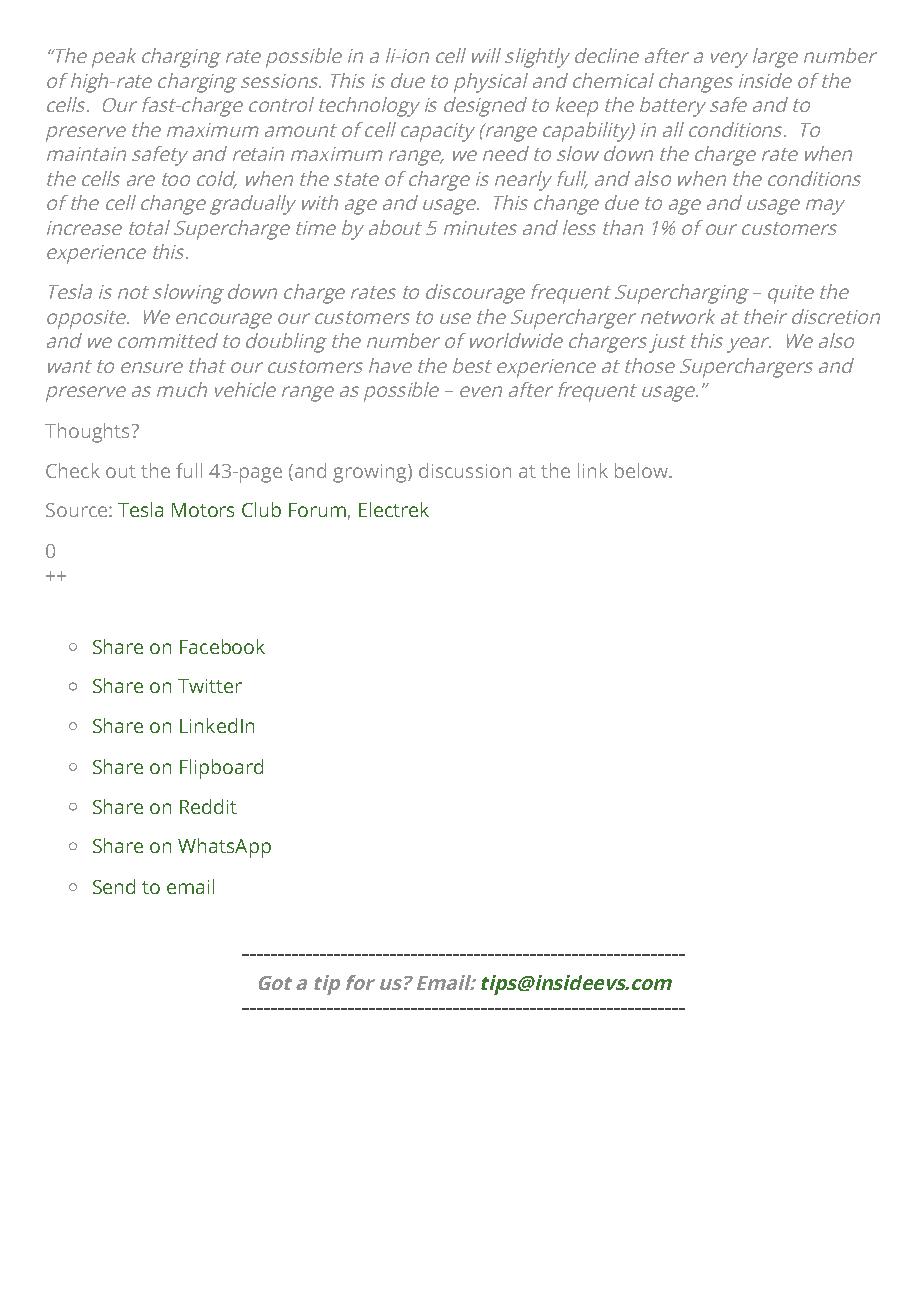 The image size is (924, 1307). What do you see at coordinates (221, 769) in the document?
I see `Flipboard` at bounding box center [221, 769].
